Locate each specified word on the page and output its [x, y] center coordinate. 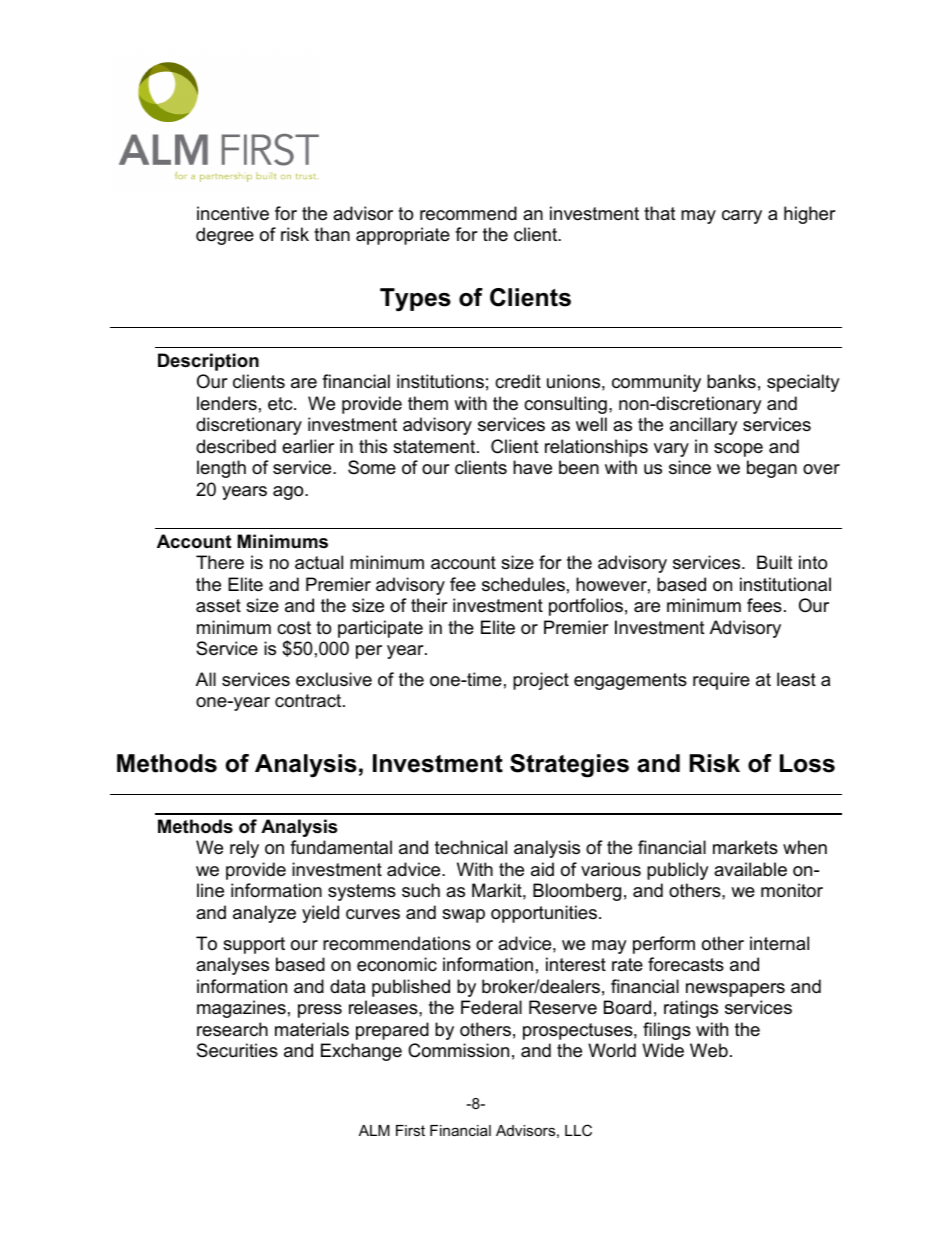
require [721, 681]
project [541, 681]
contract [309, 701]
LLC [578, 1130]
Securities [237, 1050]
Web [709, 1050]
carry [742, 217]
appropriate [403, 236]
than [332, 234]
